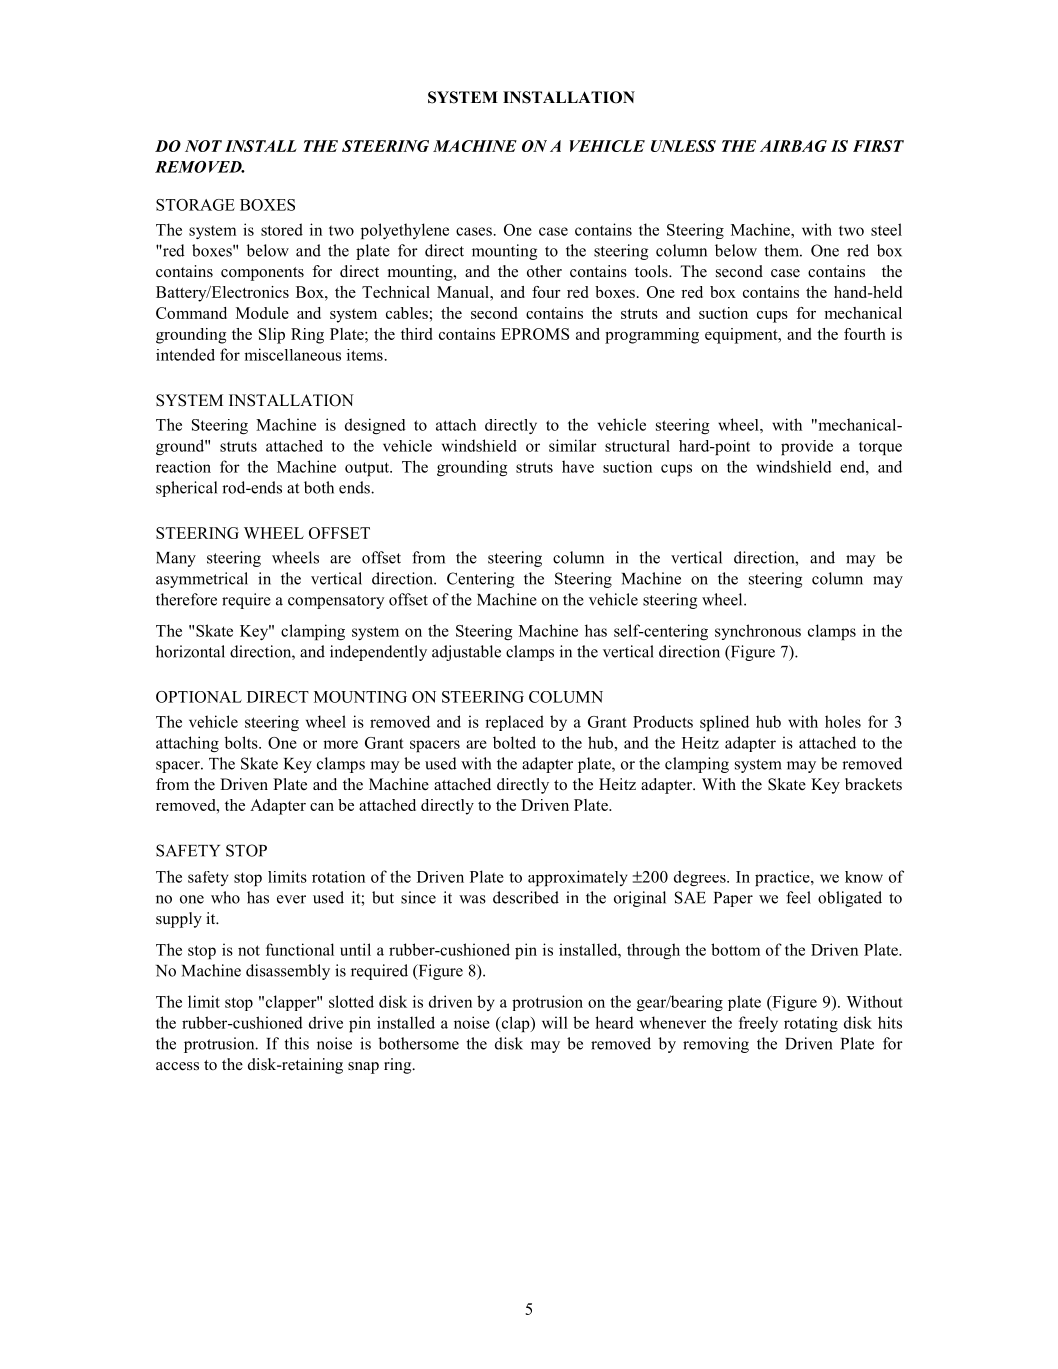 Image resolution: width=1058 pixels, height=1369 pixels. I want to click on polyethylene, so click(405, 231).
